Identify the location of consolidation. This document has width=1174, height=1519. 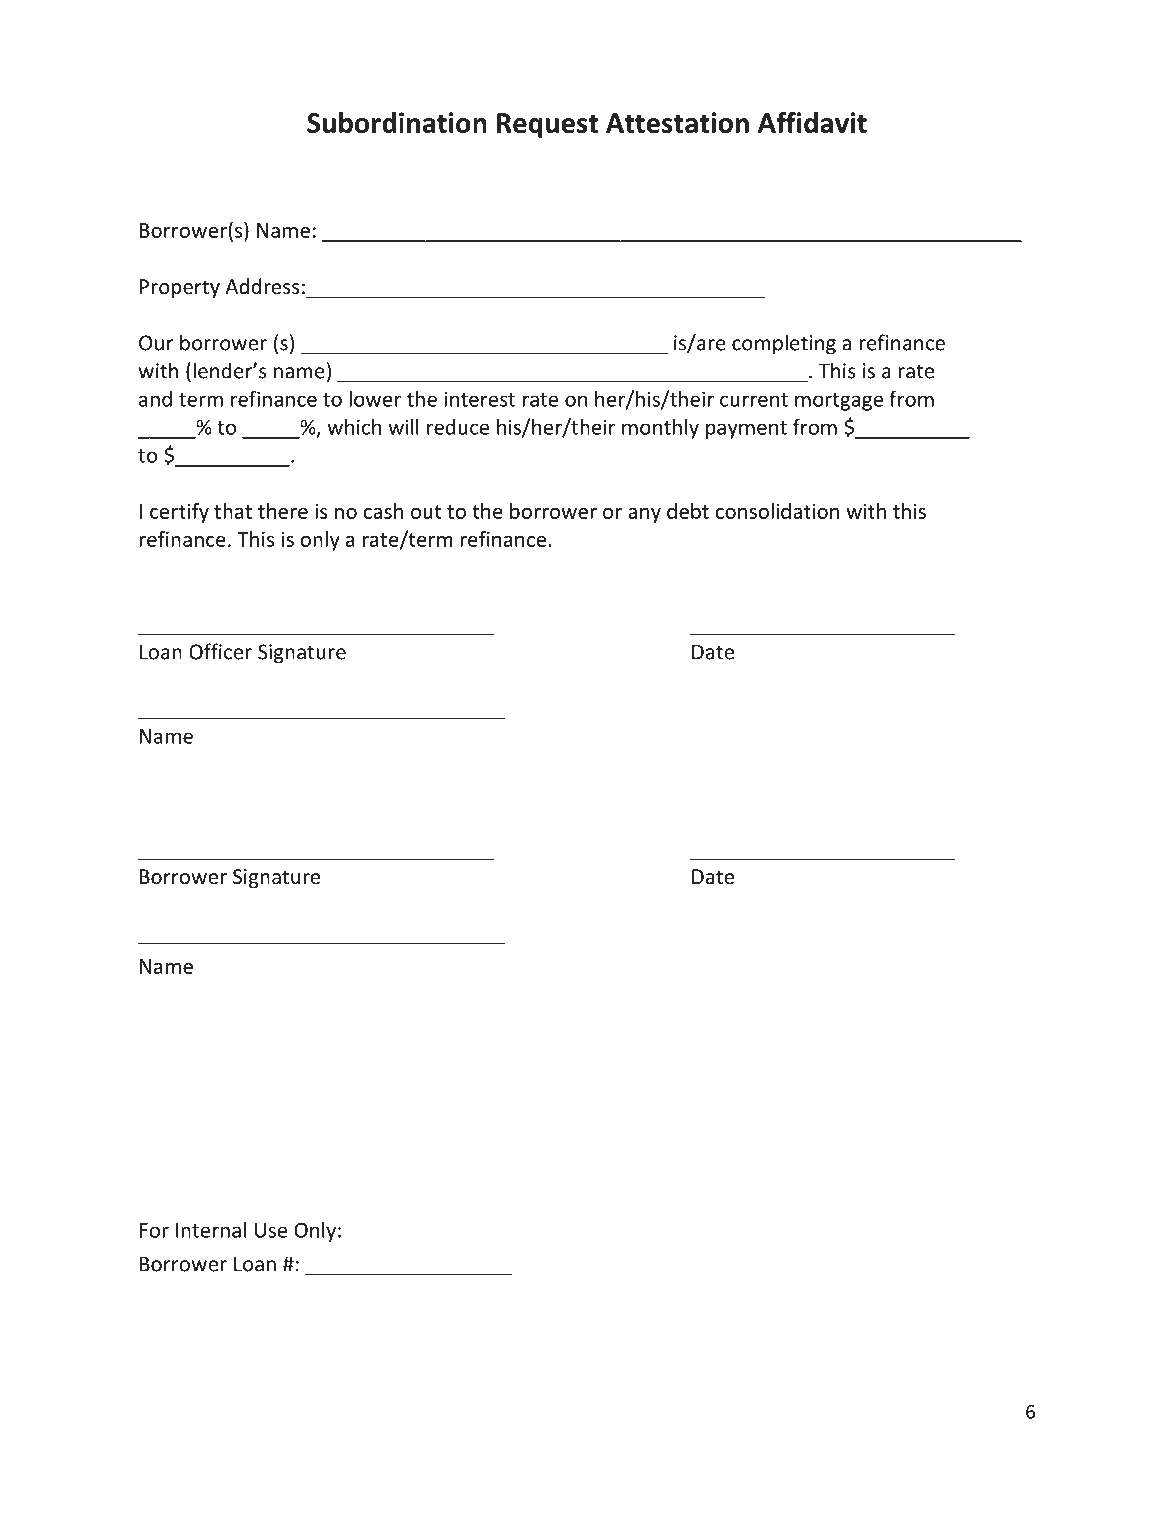
(777, 511).
